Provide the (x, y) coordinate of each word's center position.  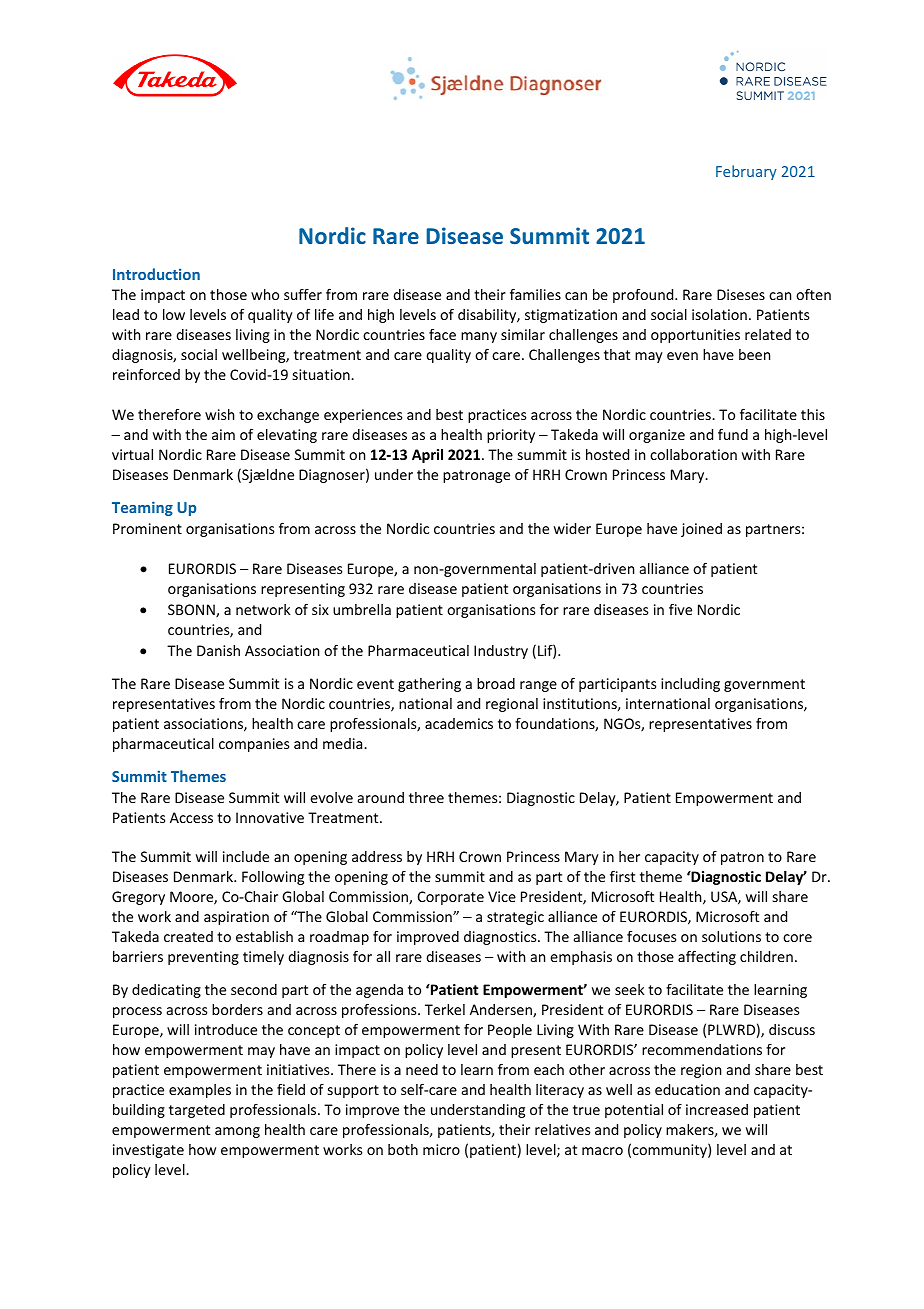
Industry (501, 652)
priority (511, 436)
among (237, 1132)
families (535, 294)
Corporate (451, 898)
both (403, 1149)
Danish (218, 650)
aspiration (236, 918)
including (690, 685)
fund (733, 434)
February (746, 172)
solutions (731, 936)
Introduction (156, 274)
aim (223, 434)
